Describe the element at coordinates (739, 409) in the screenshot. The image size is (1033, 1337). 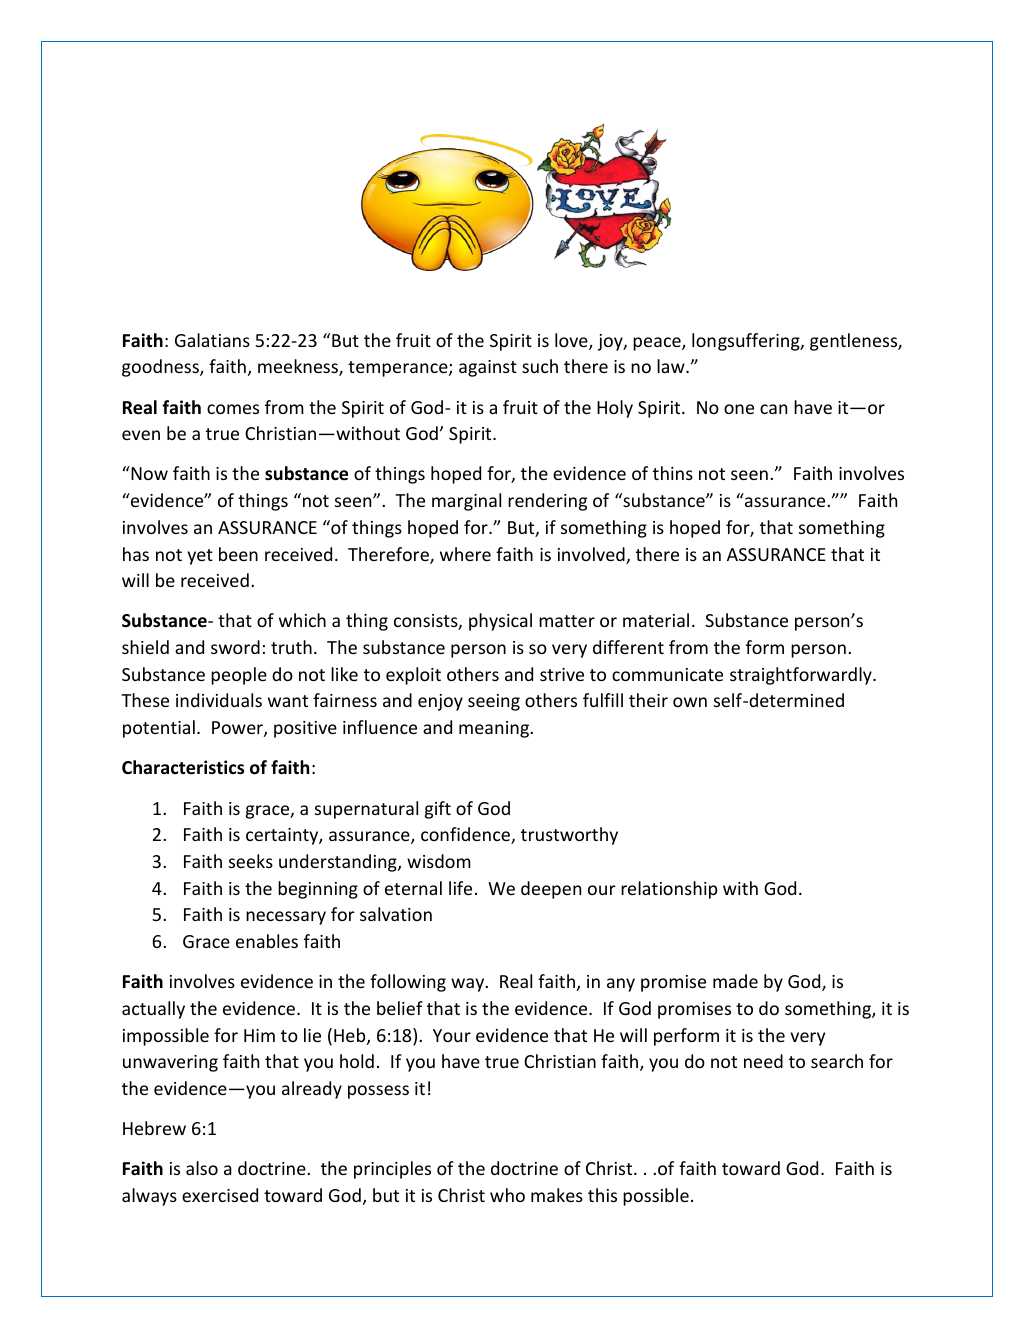
I see `one` at that location.
